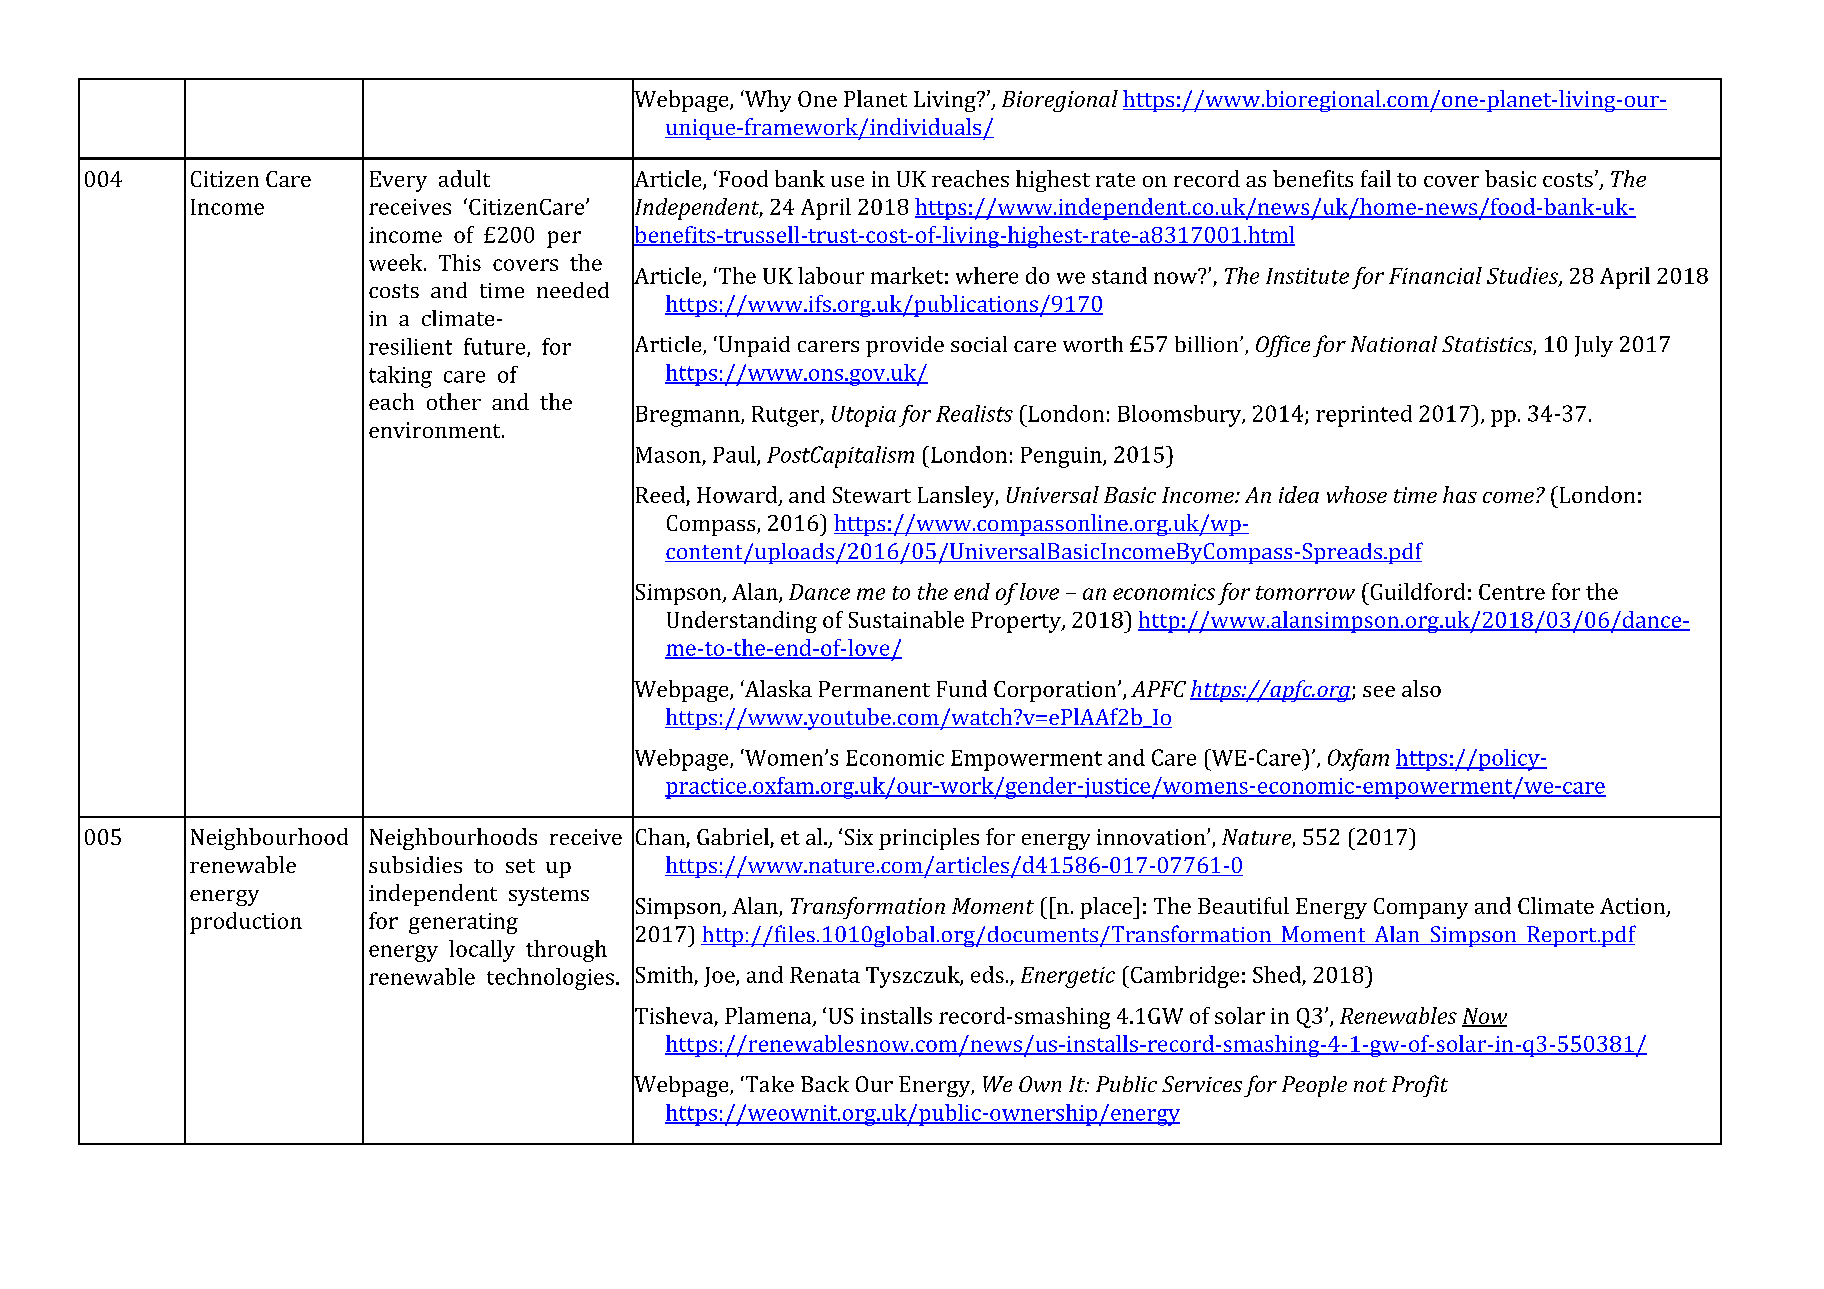 The image size is (1824, 1289). What do you see at coordinates (398, 181) in the screenshot?
I see `Every` at bounding box center [398, 181].
